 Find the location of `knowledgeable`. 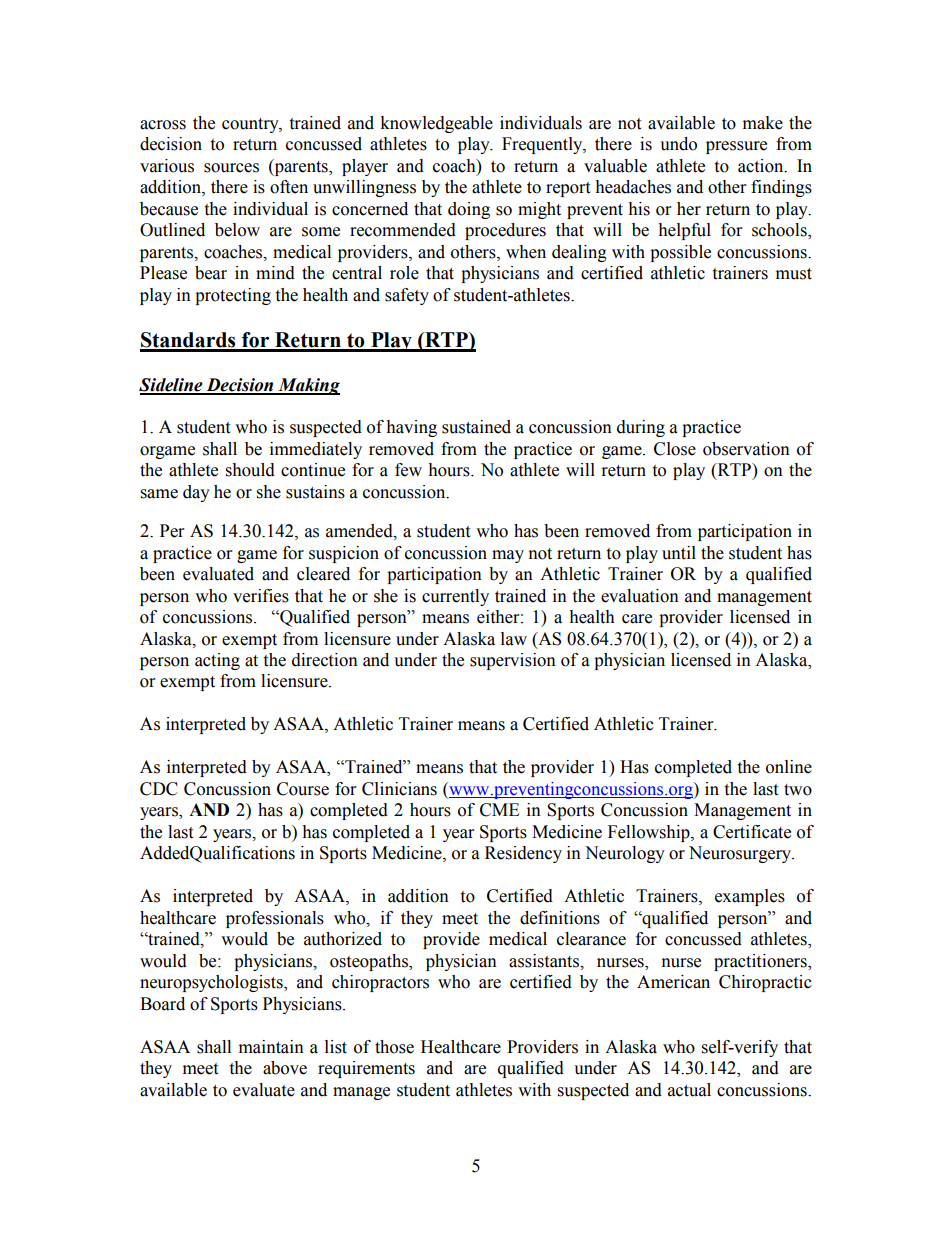

knowledgeable is located at coordinates (436, 124).
